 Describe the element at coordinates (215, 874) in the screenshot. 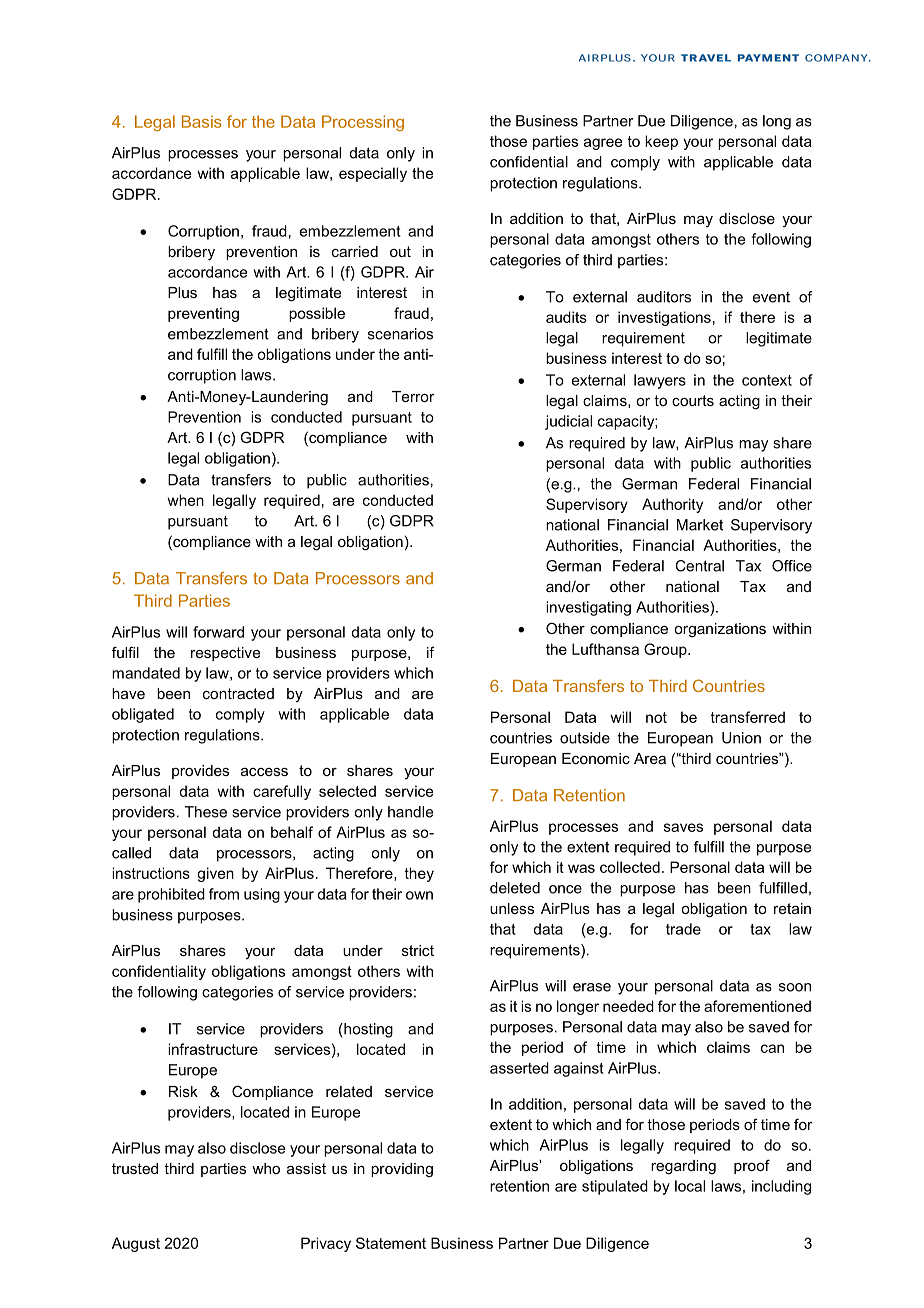

I see `given` at that location.
